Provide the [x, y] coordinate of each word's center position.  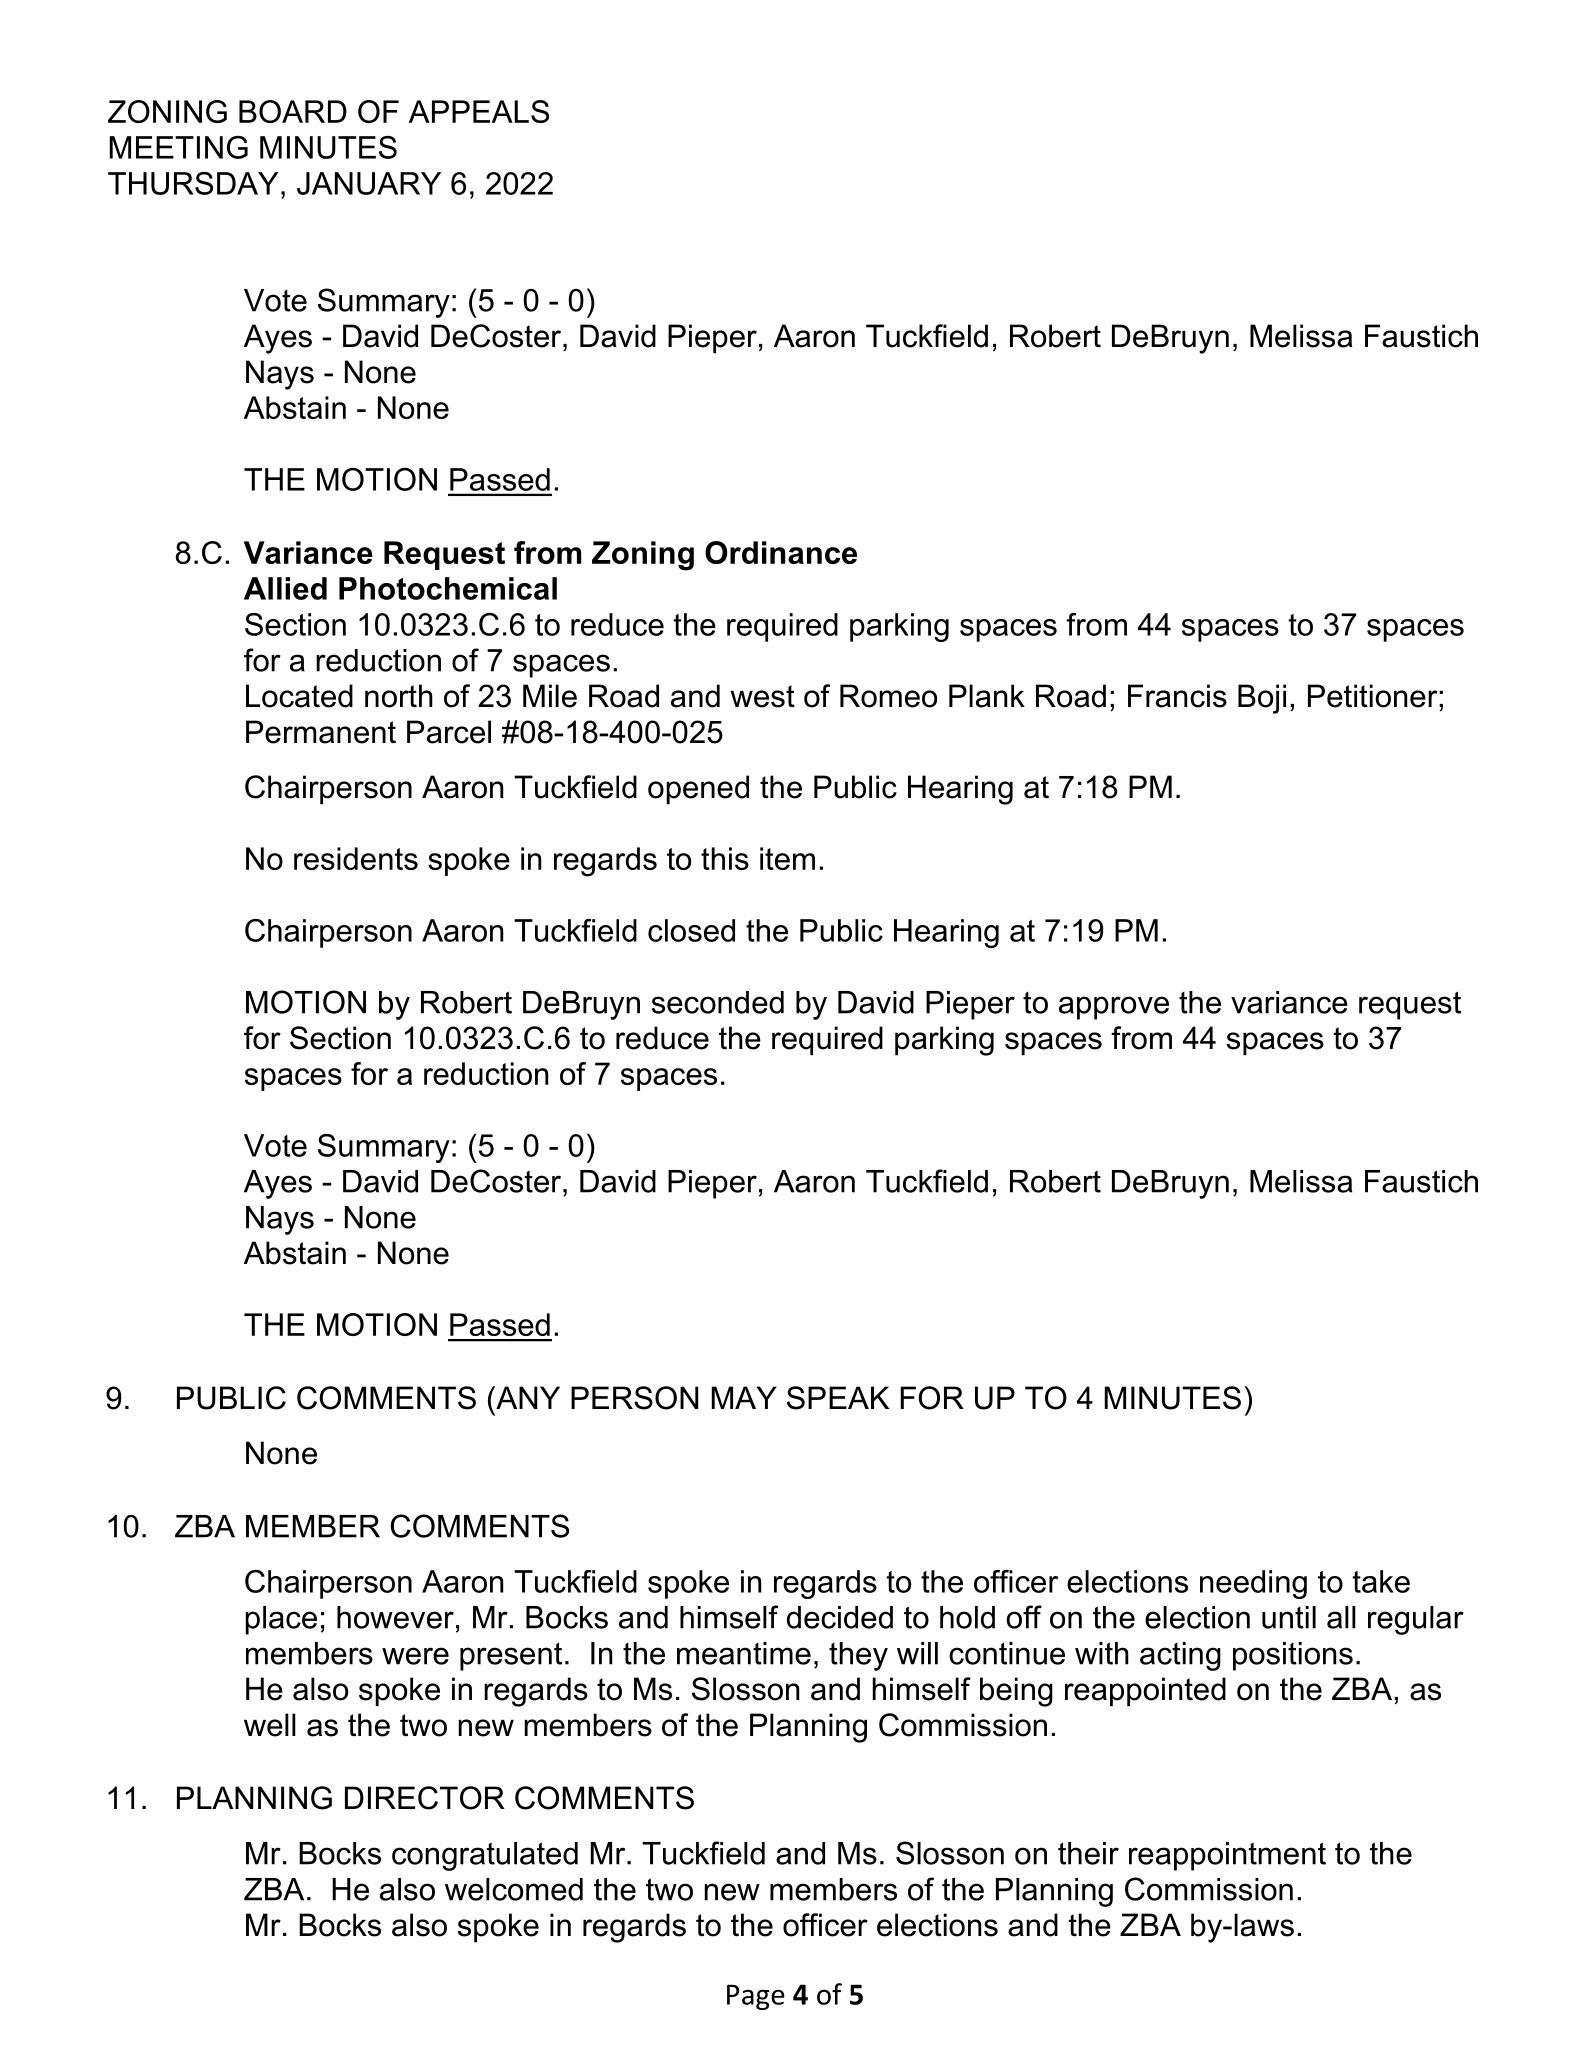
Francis [1177, 696]
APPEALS [479, 111]
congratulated [485, 1856]
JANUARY [369, 183]
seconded [718, 1002]
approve [1114, 1008]
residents [356, 858]
